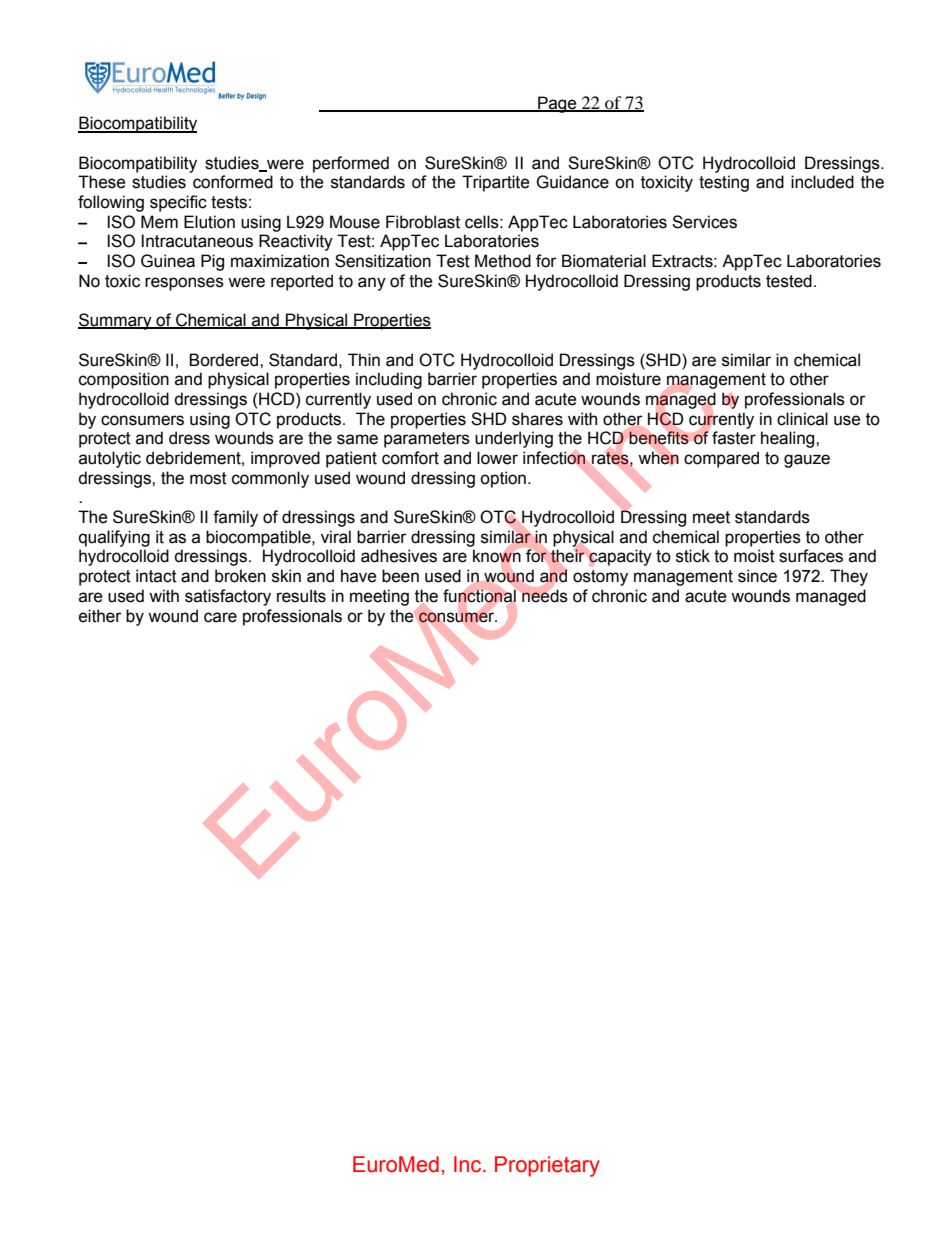  What do you see at coordinates (547, 1166) in the screenshot?
I see `Proprietary` at bounding box center [547, 1166].
